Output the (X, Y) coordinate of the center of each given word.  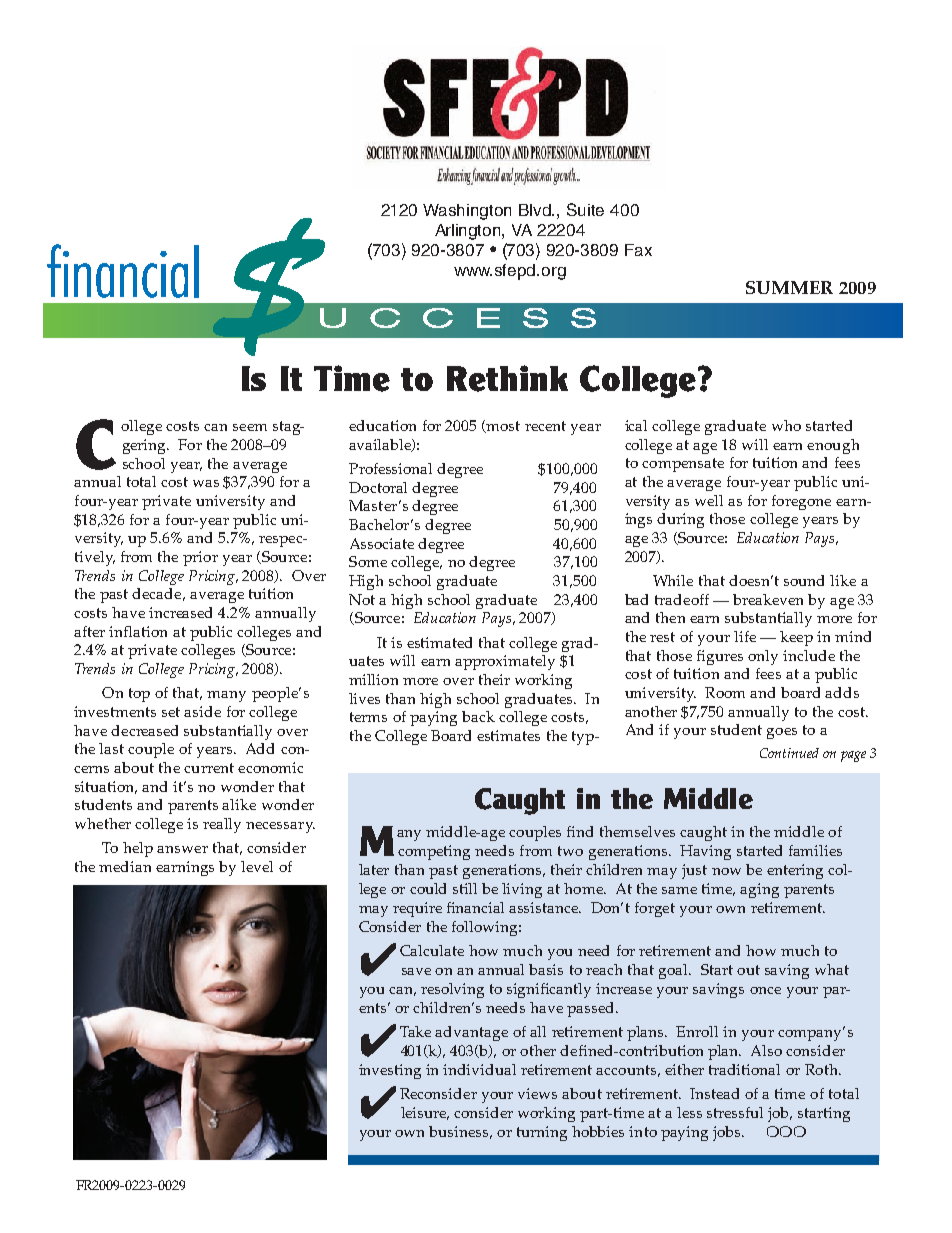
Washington (467, 212)
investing (390, 1071)
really (222, 825)
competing (434, 852)
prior (200, 558)
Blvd (536, 210)
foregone (801, 502)
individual (479, 1069)
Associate (382, 543)
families (815, 850)
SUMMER (789, 287)
